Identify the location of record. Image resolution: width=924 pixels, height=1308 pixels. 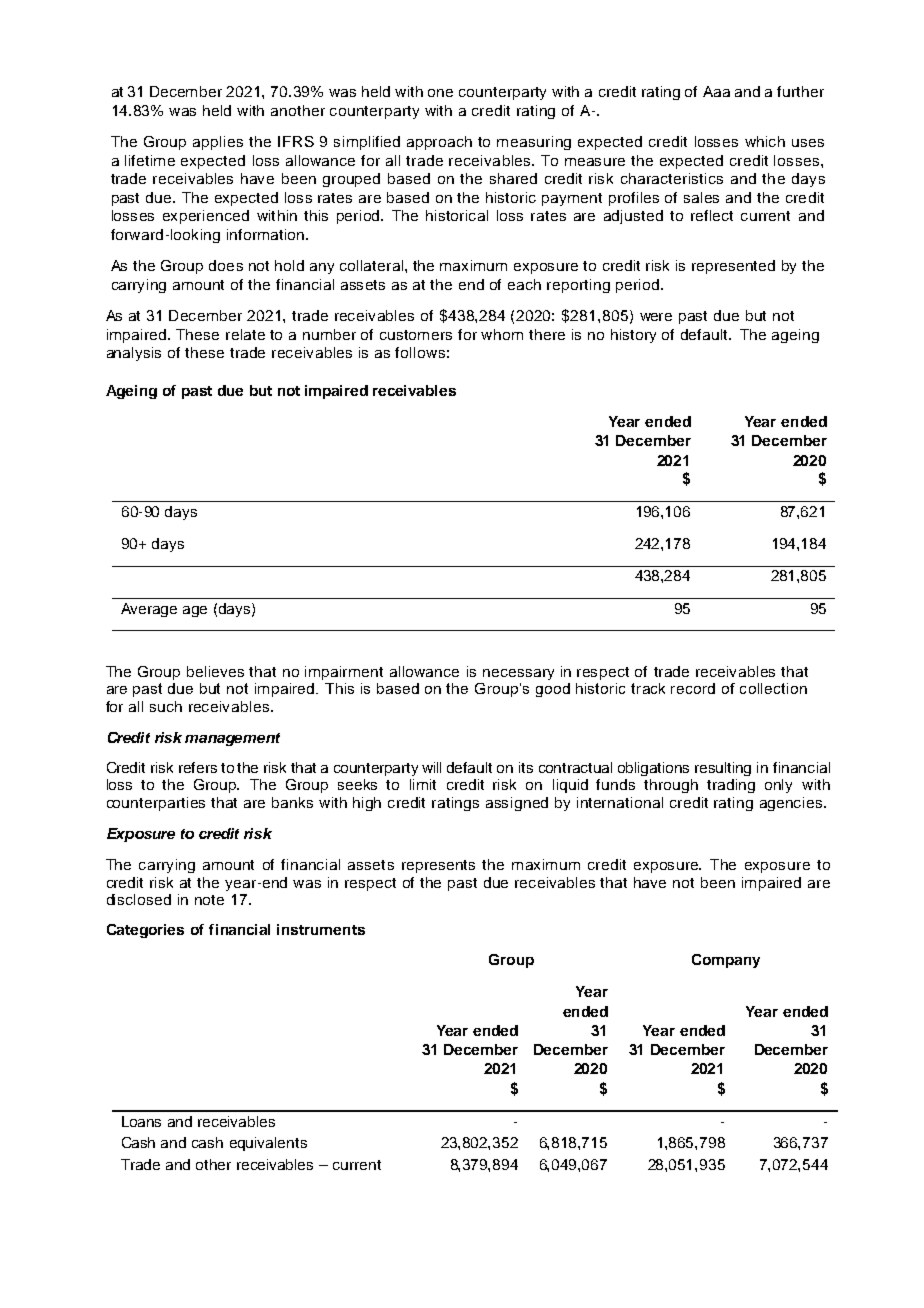
(693, 688).
